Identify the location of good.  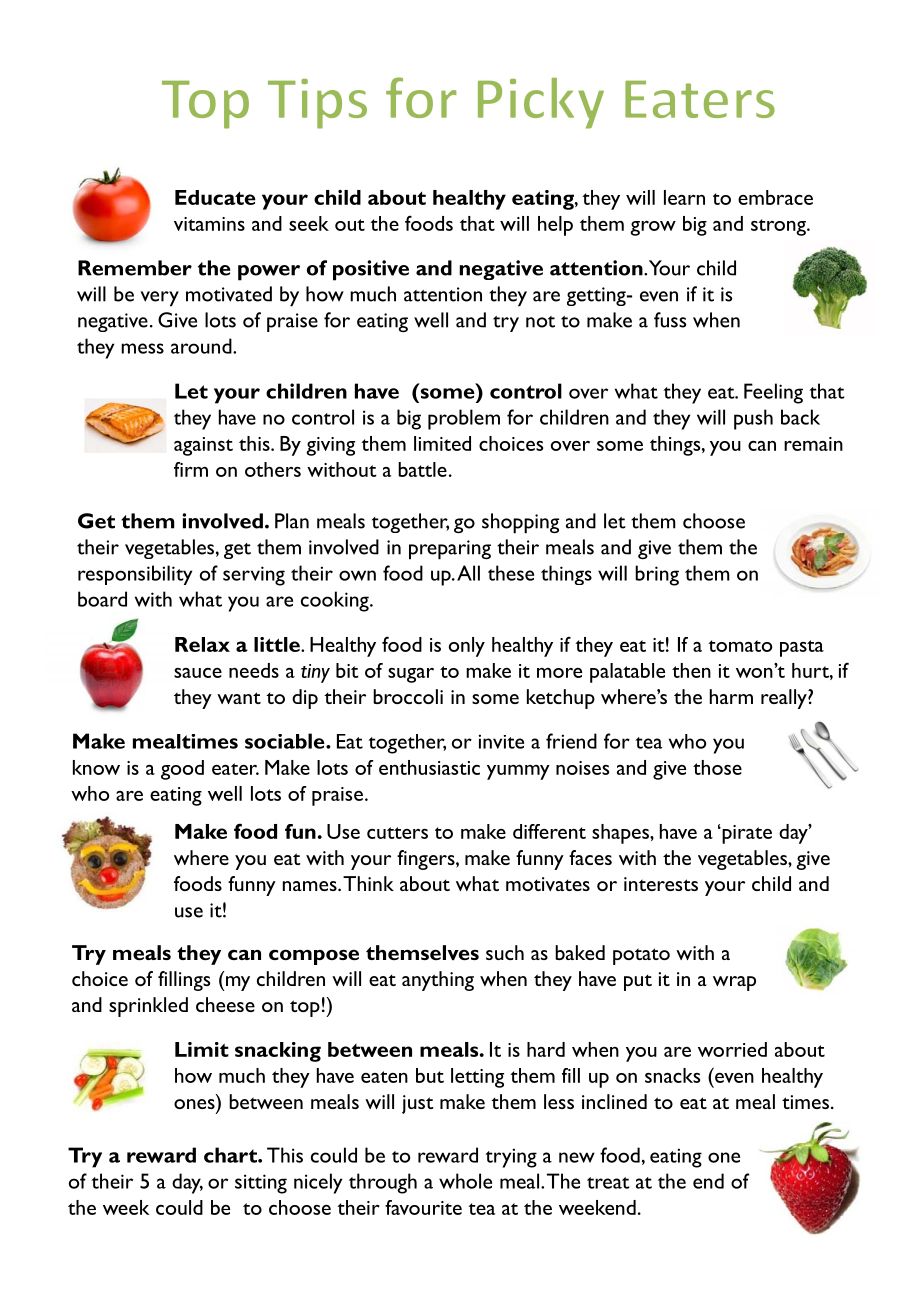
(182, 770).
